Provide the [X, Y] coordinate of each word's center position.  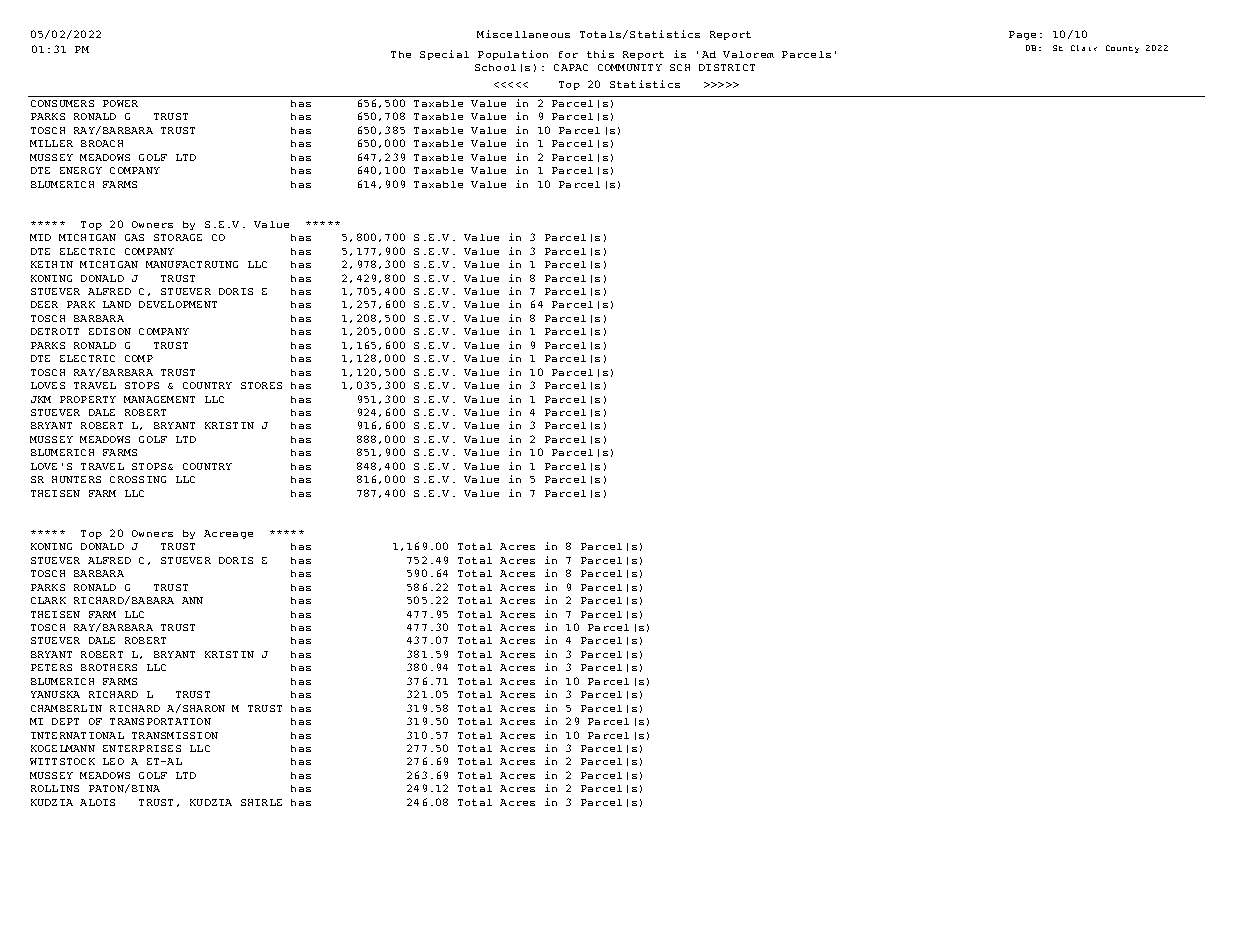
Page [1022, 35]
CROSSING [138, 479]
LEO [113, 761]
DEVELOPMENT [178, 304]
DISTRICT [727, 67]
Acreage [228, 534]
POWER [120, 103]
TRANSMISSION [175, 735]
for [568, 54]
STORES [261, 385]
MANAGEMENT [159, 399]
